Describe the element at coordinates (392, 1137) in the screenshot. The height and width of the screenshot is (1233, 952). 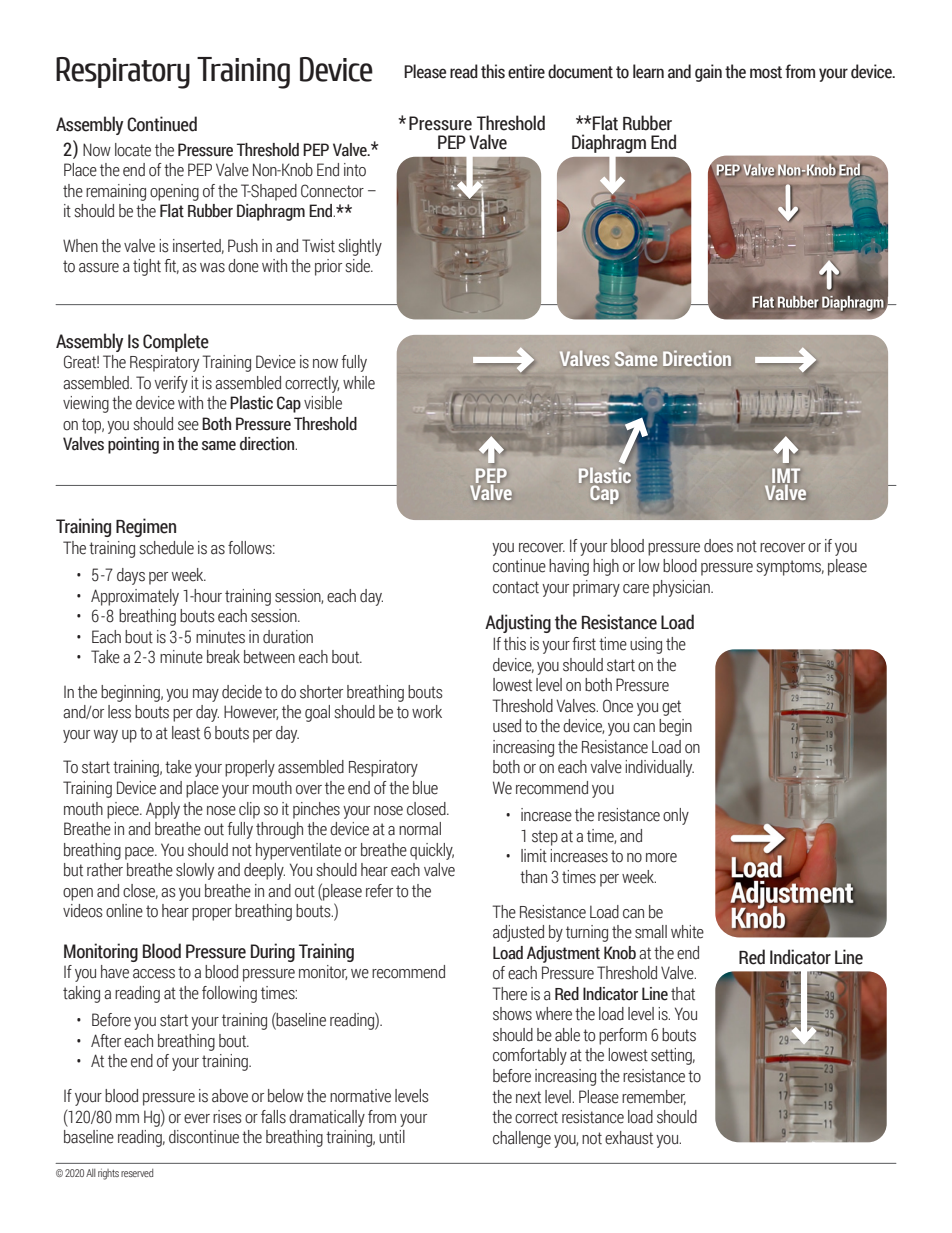
I see `until` at that location.
